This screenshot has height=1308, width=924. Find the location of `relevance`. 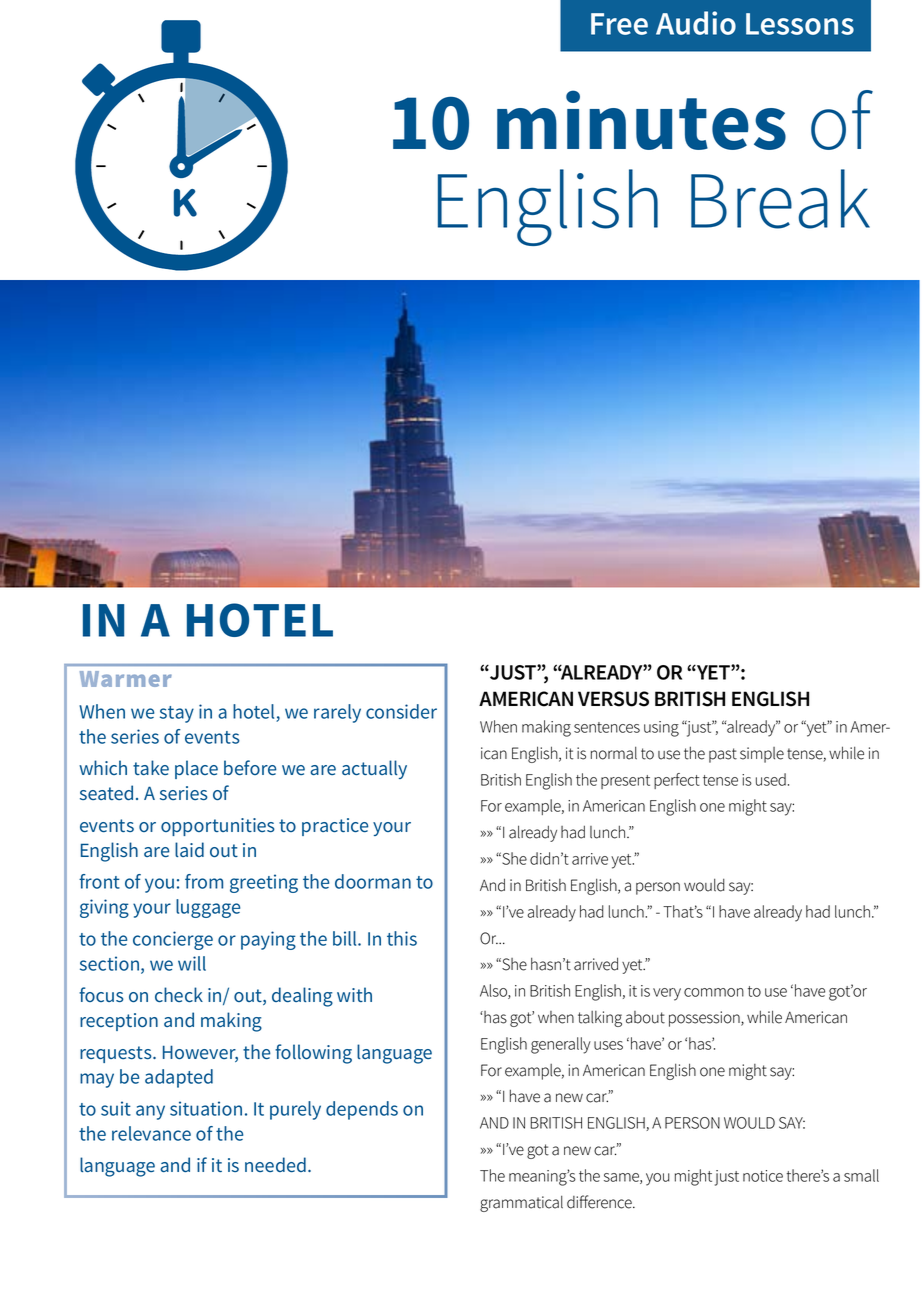

relevance is located at coordinates (151, 1133).
